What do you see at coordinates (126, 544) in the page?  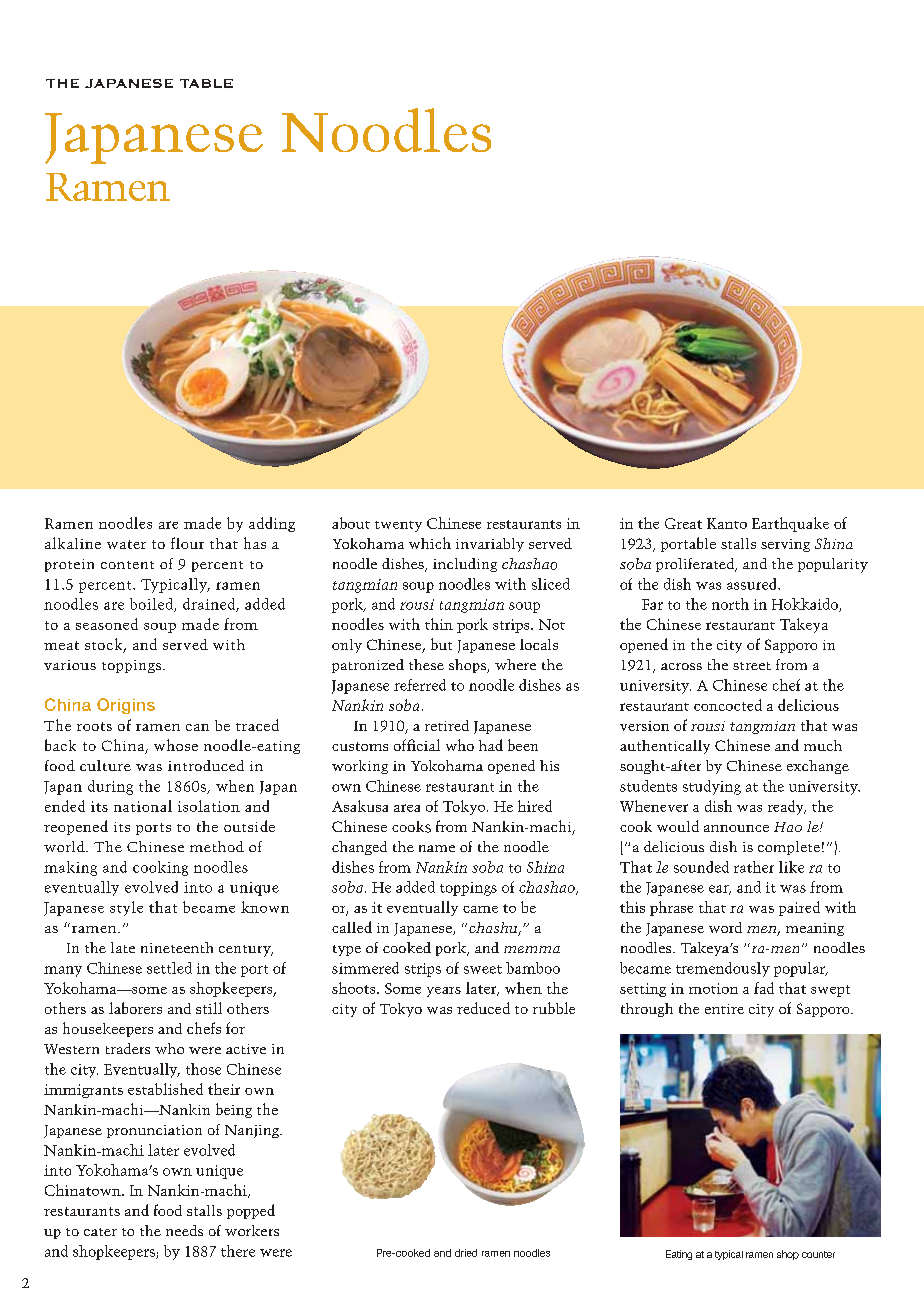 I see `water` at bounding box center [126, 544].
